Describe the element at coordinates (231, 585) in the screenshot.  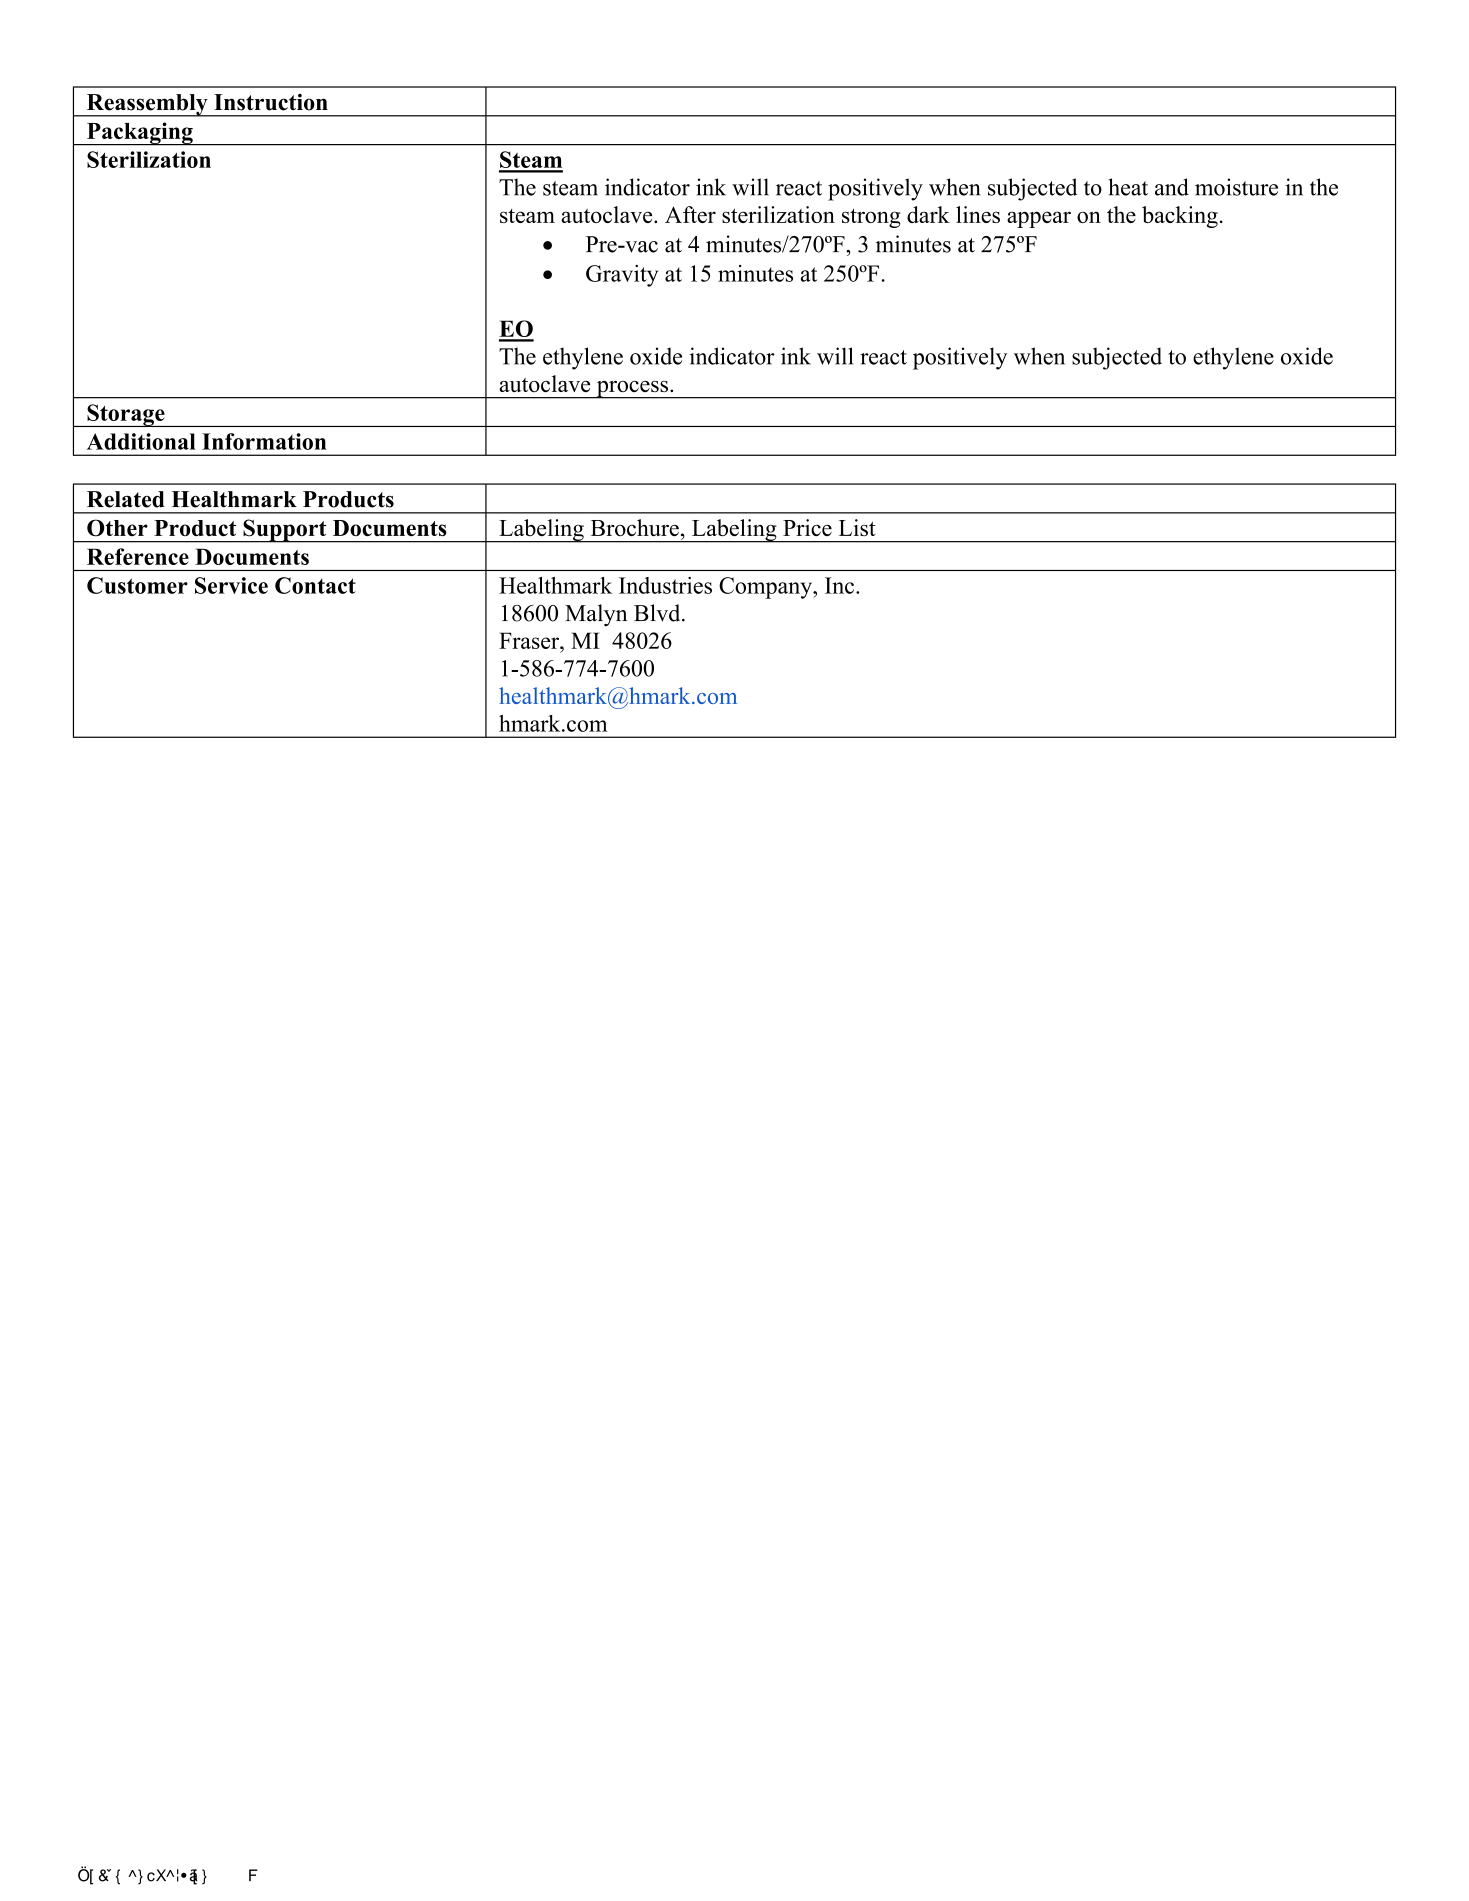
I see `Service` at that location.
